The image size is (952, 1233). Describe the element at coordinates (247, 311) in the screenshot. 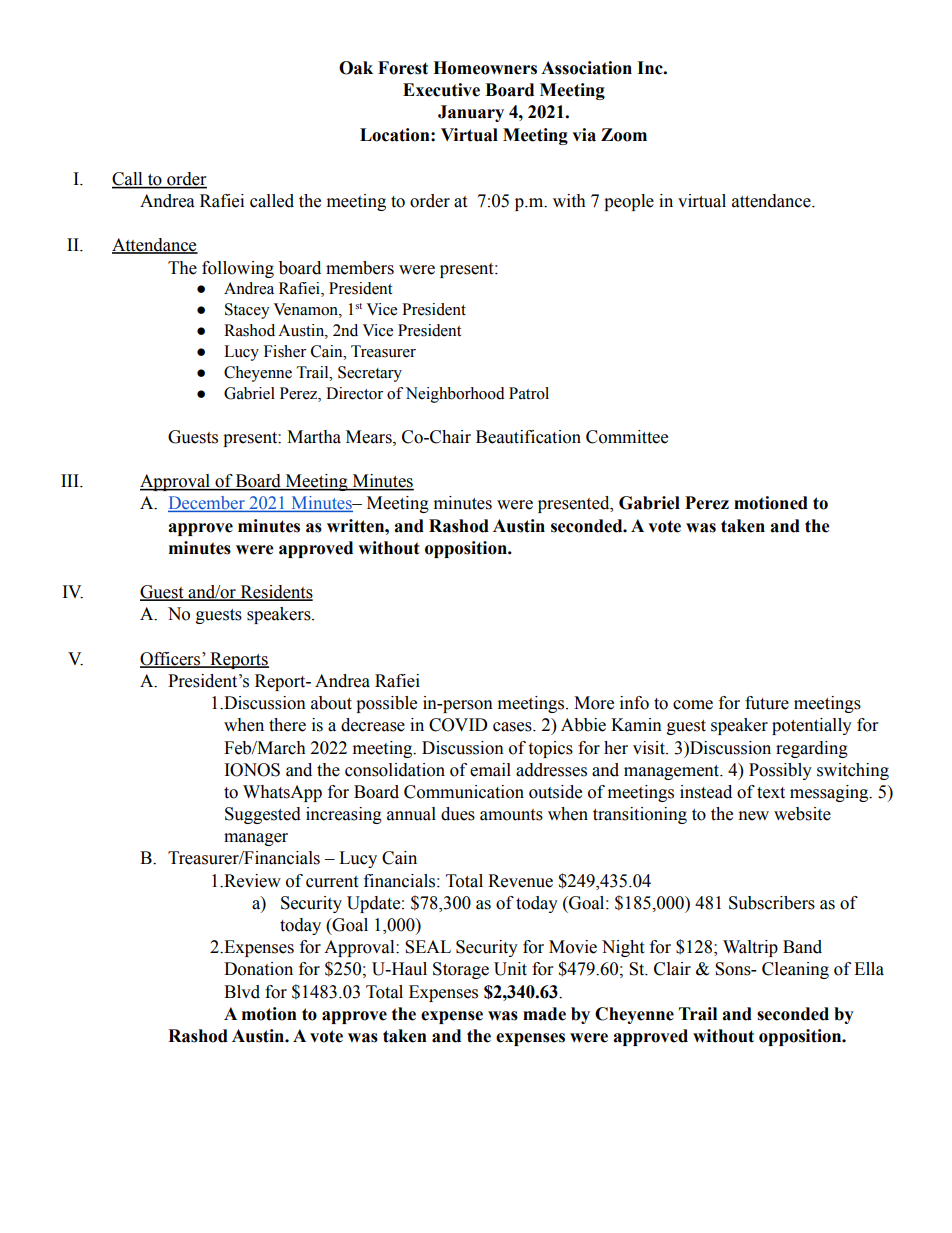

I see `Stacey` at that location.
